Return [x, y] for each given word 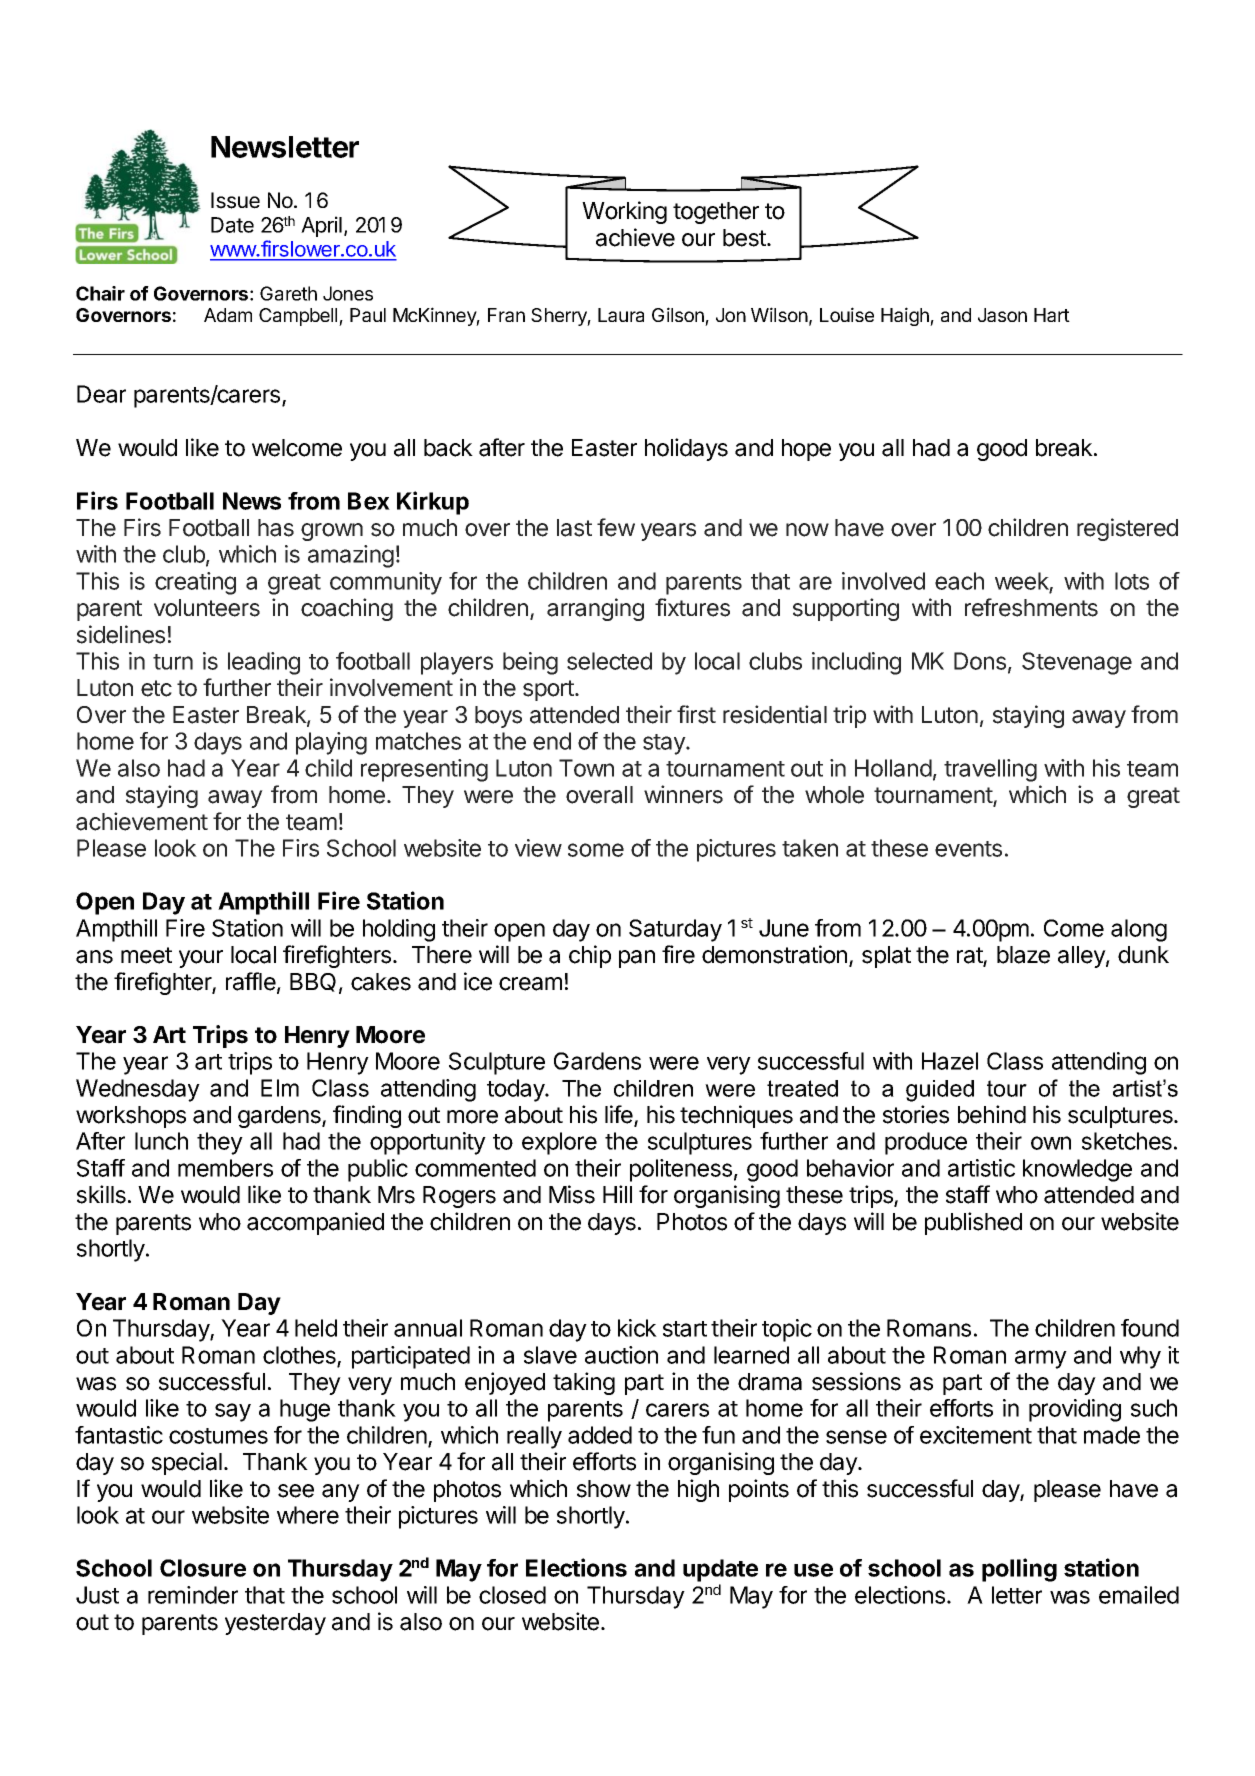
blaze [1023, 955]
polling [1019, 1570]
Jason [1002, 315]
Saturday [675, 930]
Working [624, 212]
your [201, 959]
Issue [235, 200]
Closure [203, 1568]
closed [512, 1595]
